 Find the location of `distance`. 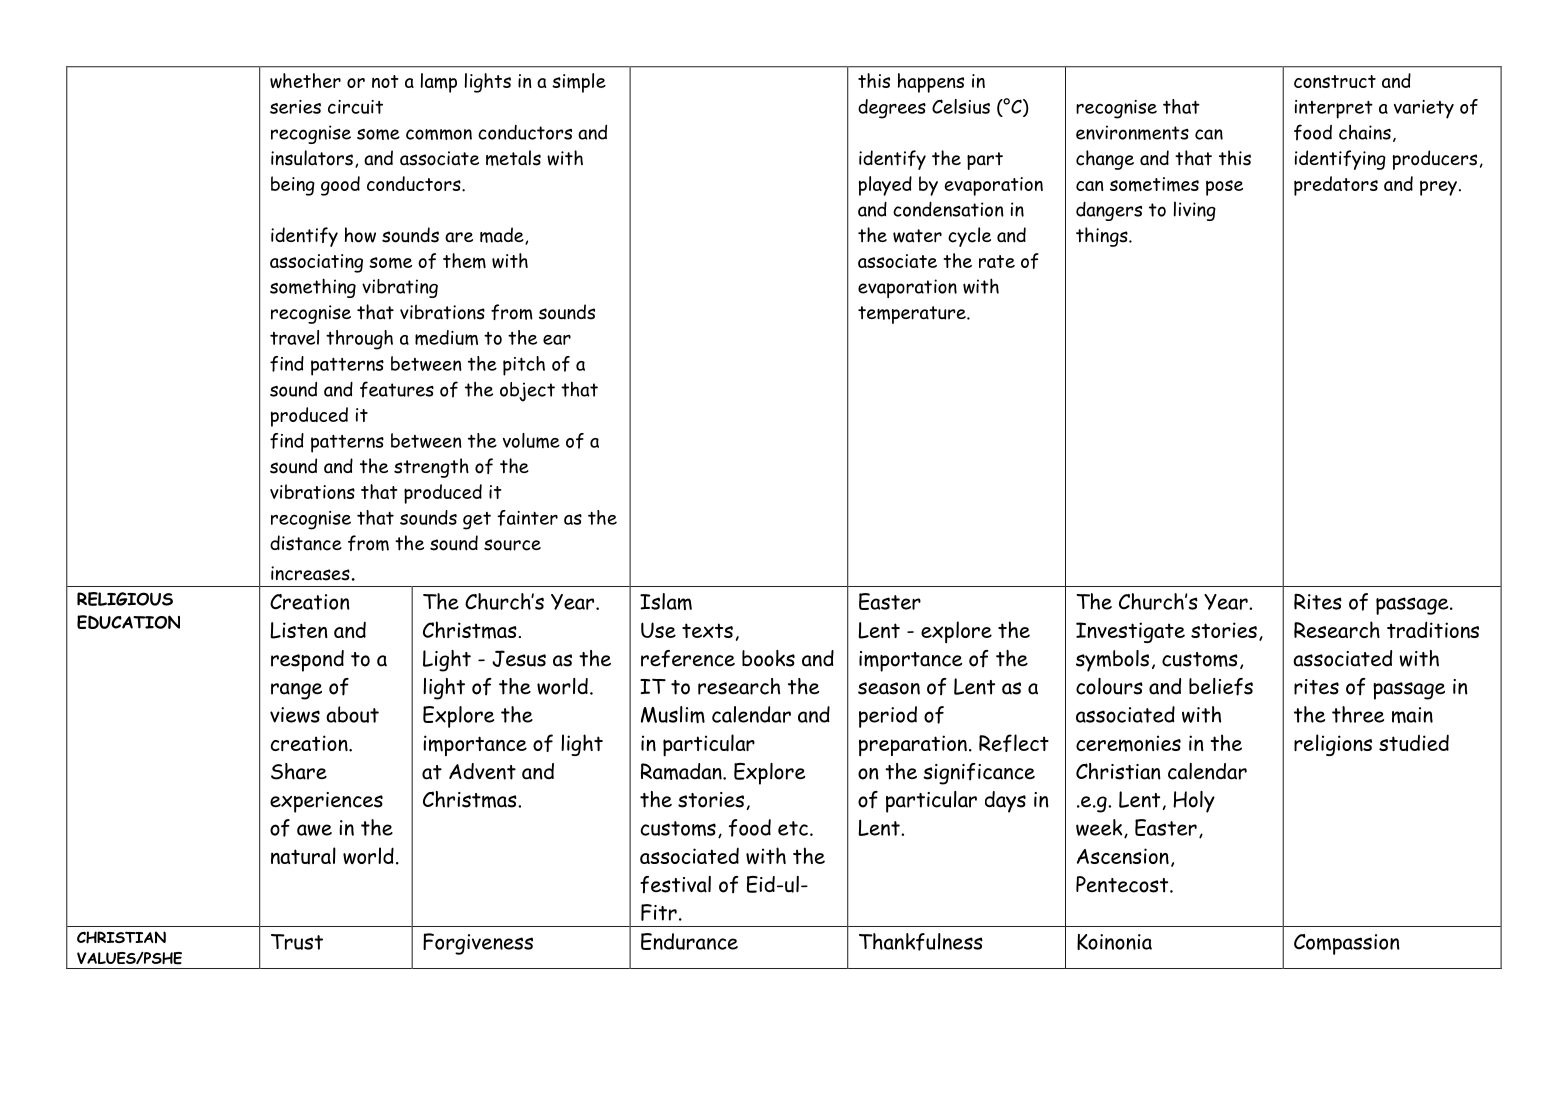

distance is located at coordinates (306, 543).
